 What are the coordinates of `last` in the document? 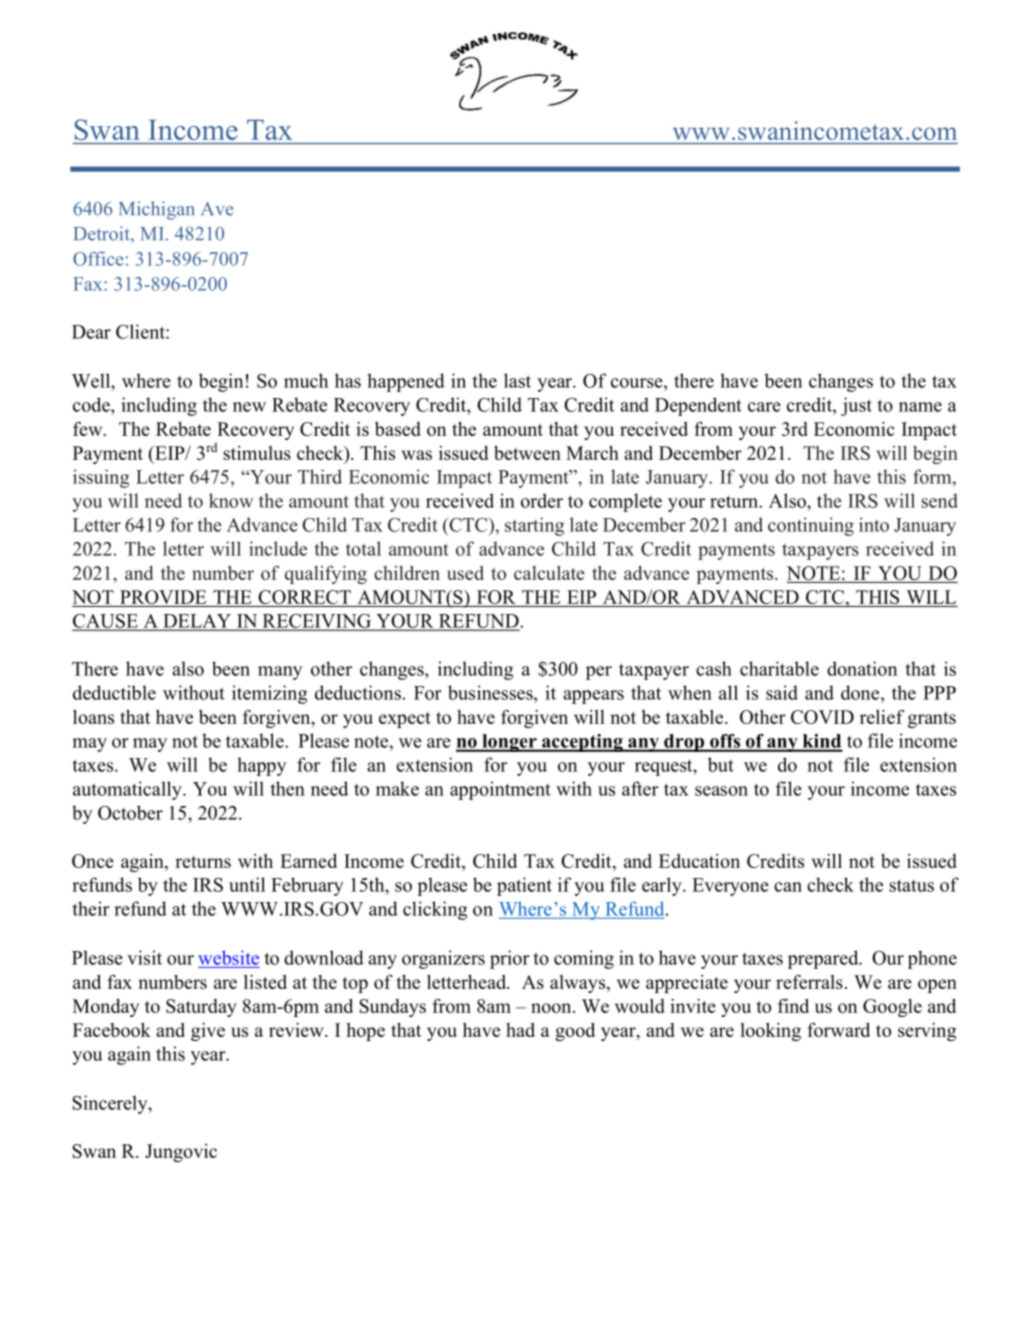 It's located at (517, 380).
